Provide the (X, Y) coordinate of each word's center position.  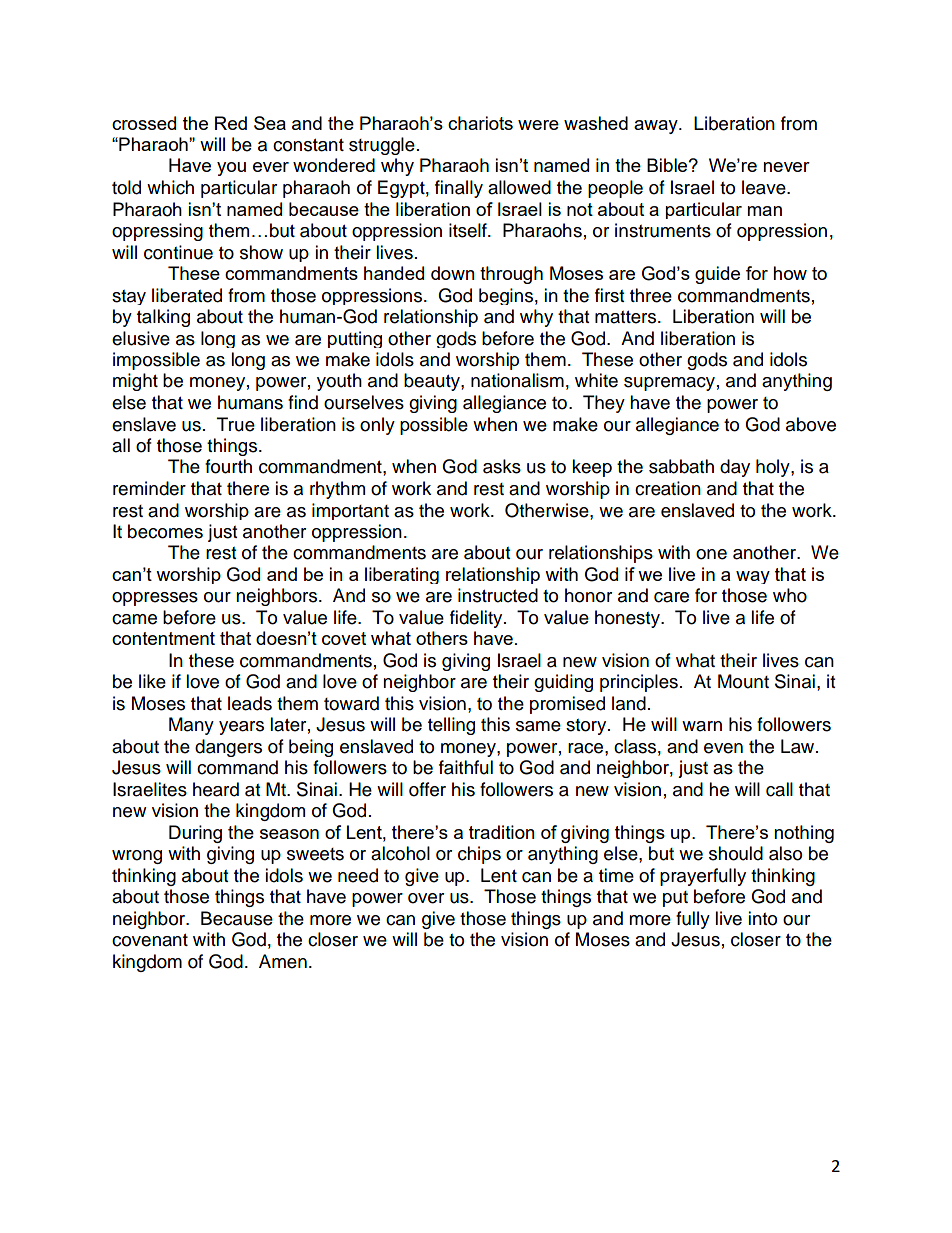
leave (765, 187)
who (790, 595)
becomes (165, 531)
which (170, 187)
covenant (150, 940)
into (762, 918)
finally (459, 189)
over (426, 898)
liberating (402, 575)
